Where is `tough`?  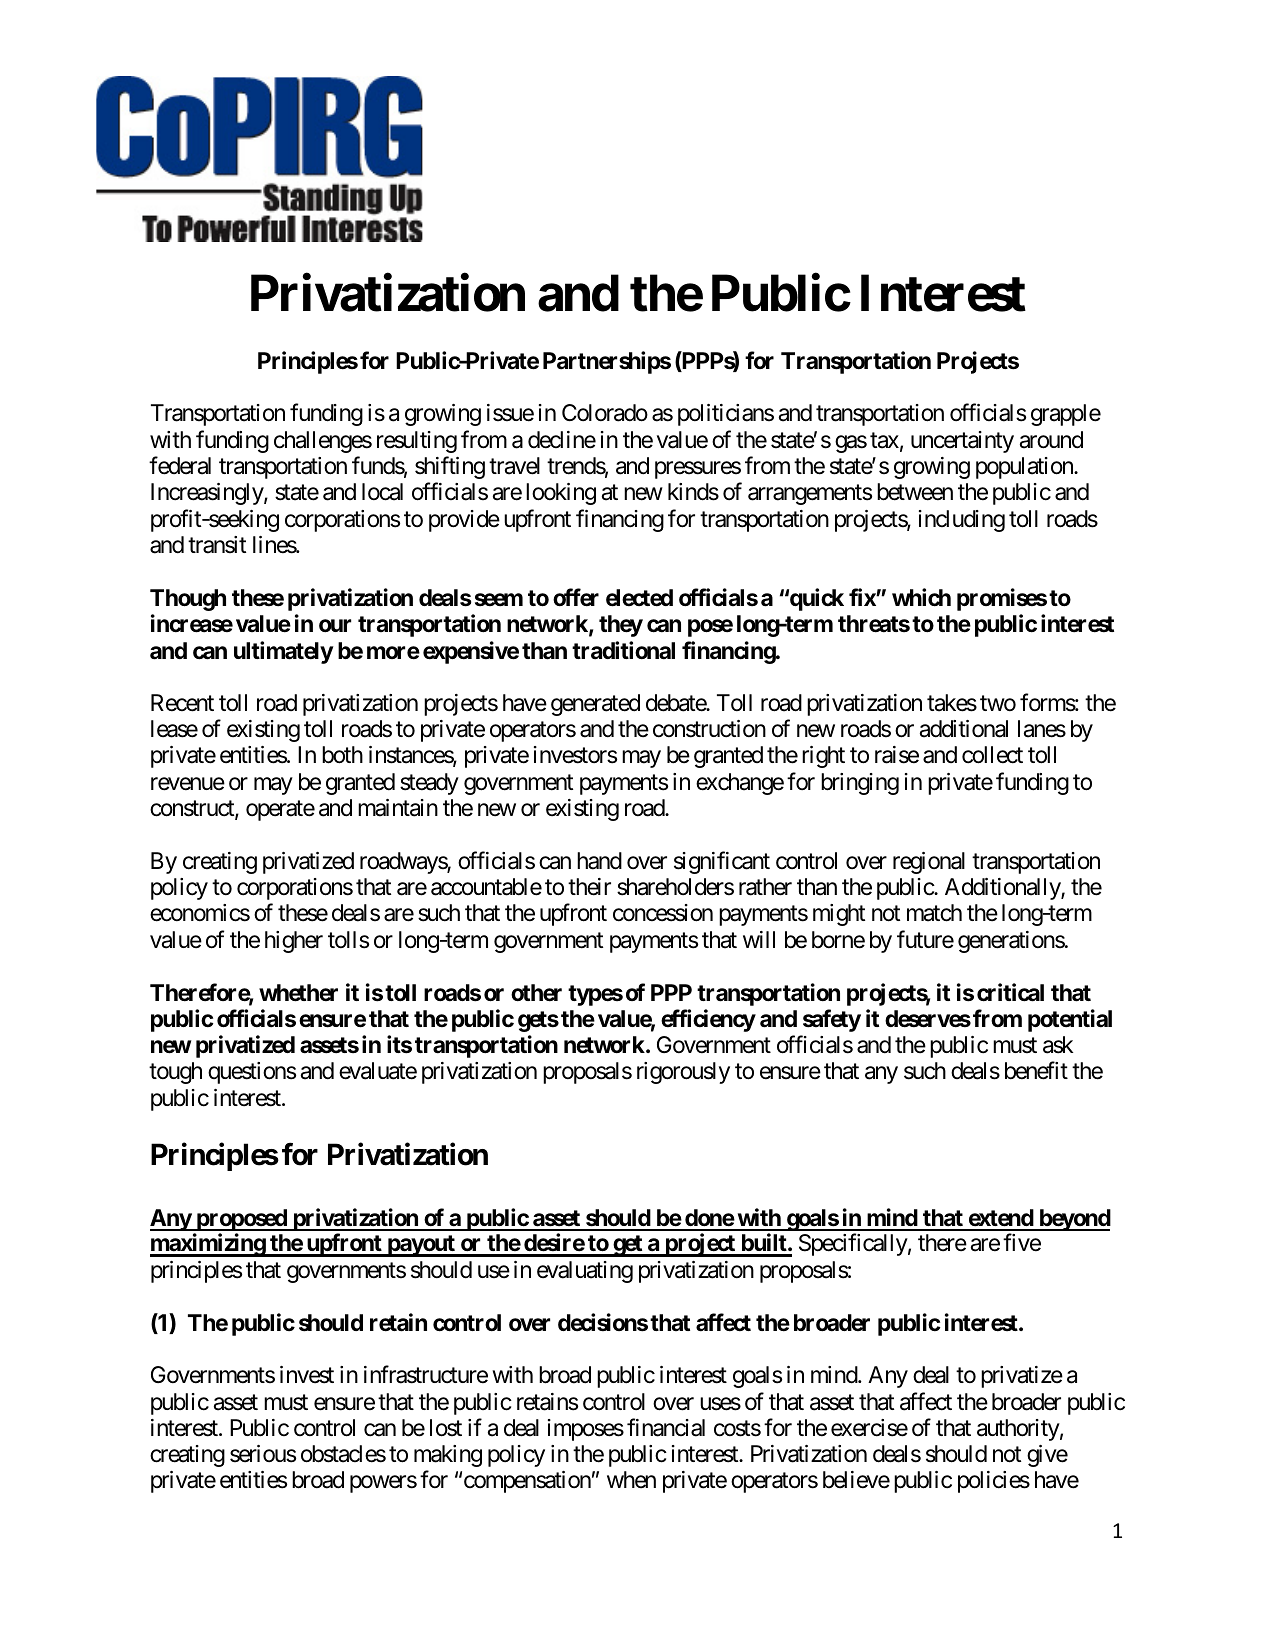 tough is located at coordinates (175, 1073).
